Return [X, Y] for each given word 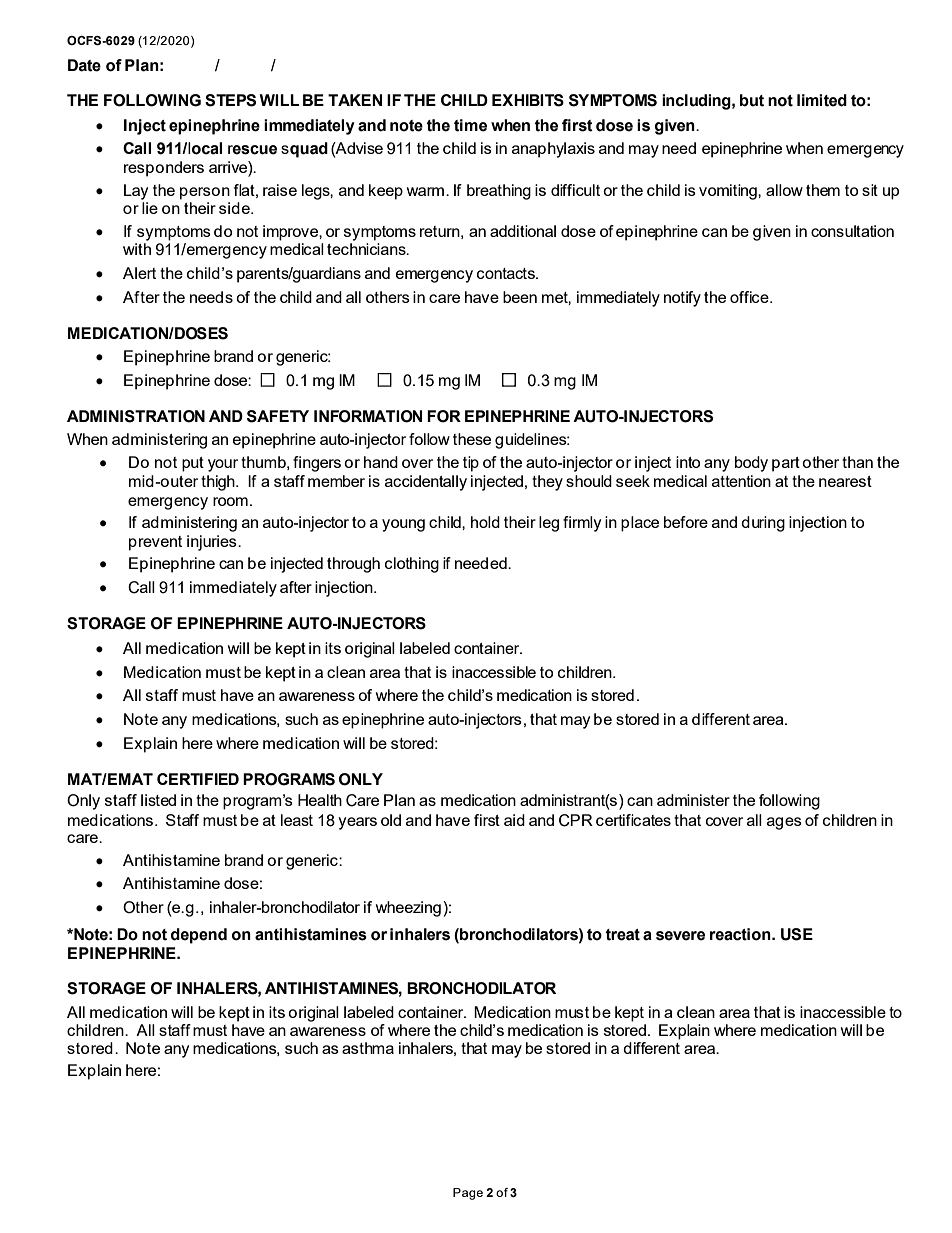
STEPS [230, 100]
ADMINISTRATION [136, 416]
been [520, 297]
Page [468, 1194]
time [470, 125]
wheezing [408, 909]
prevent [155, 543]
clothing [412, 565]
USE [797, 934]
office [750, 297]
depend [199, 936]
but [752, 100]
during [763, 524]
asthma [368, 1048]
